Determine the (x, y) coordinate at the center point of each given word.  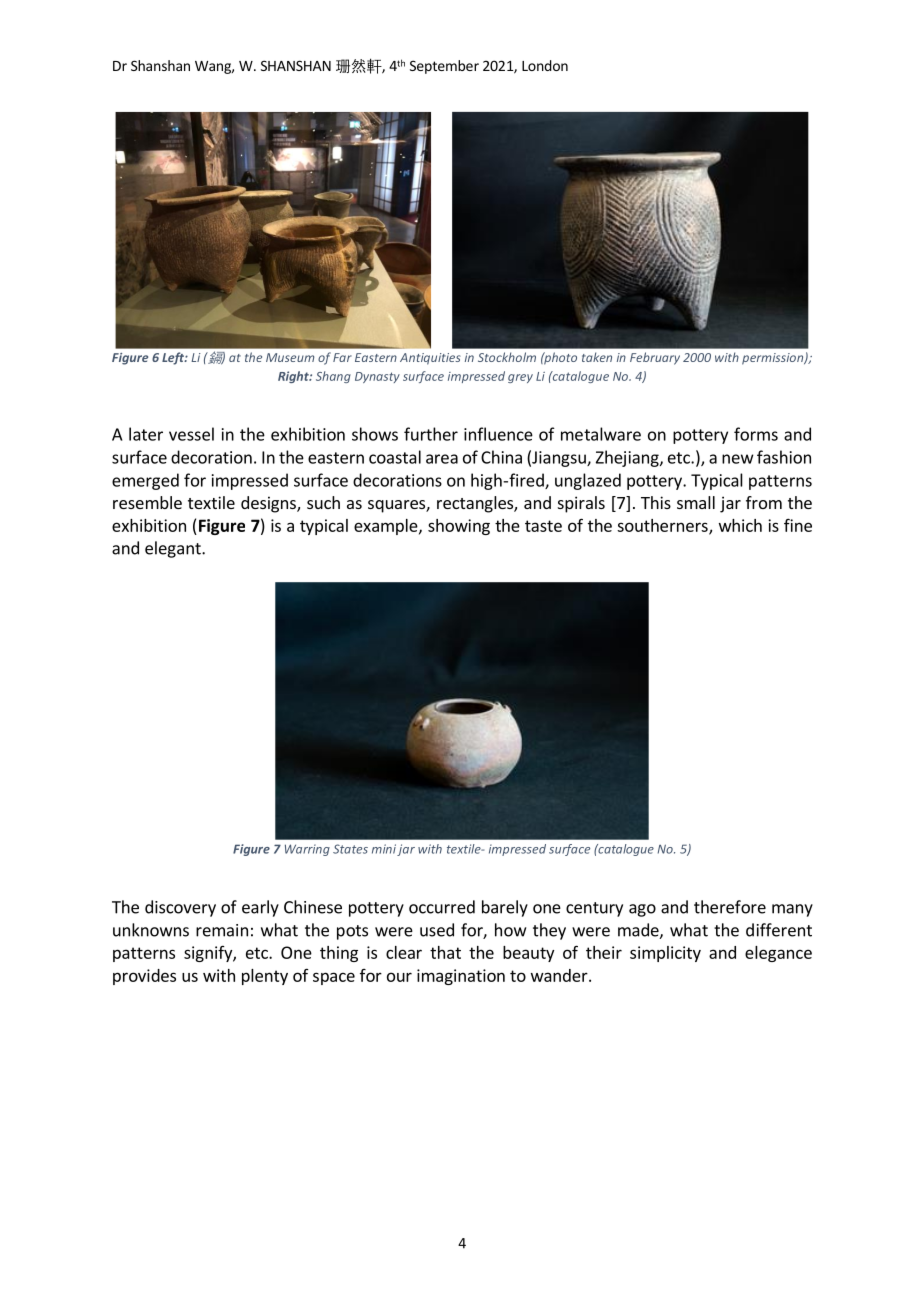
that (445, 952)
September (444, 67)
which (740, 525)
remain (222, 930)
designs (269, 504)
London (545, 65)
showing (459, 527)
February (655, 358)
